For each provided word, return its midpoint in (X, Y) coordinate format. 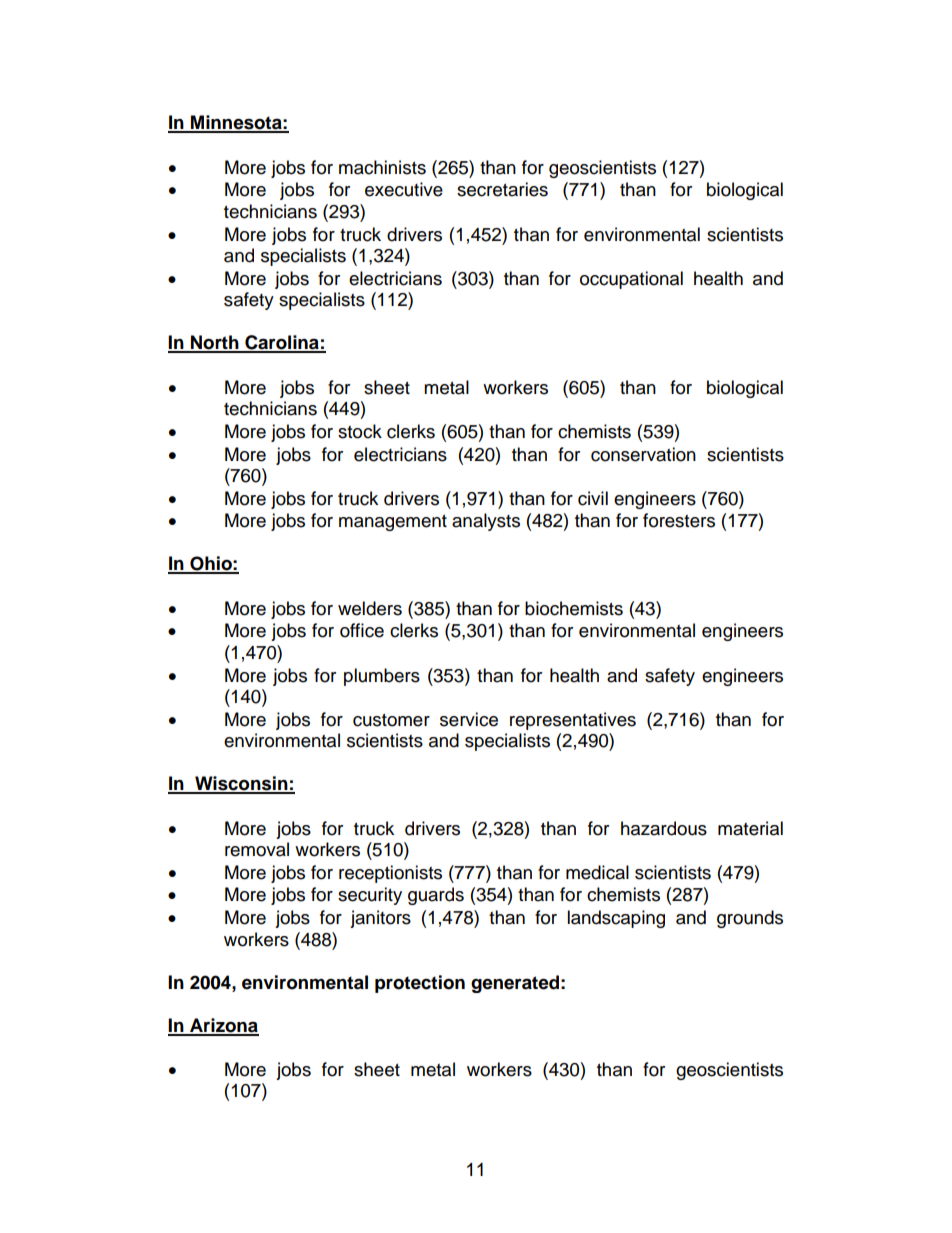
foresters (679, 520)
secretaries (502, 189)
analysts (486, 522)
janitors (380, 919)
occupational (631, 280)
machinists (382, 167)
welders (370, 608)
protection (420, 984)
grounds (750, 919)
